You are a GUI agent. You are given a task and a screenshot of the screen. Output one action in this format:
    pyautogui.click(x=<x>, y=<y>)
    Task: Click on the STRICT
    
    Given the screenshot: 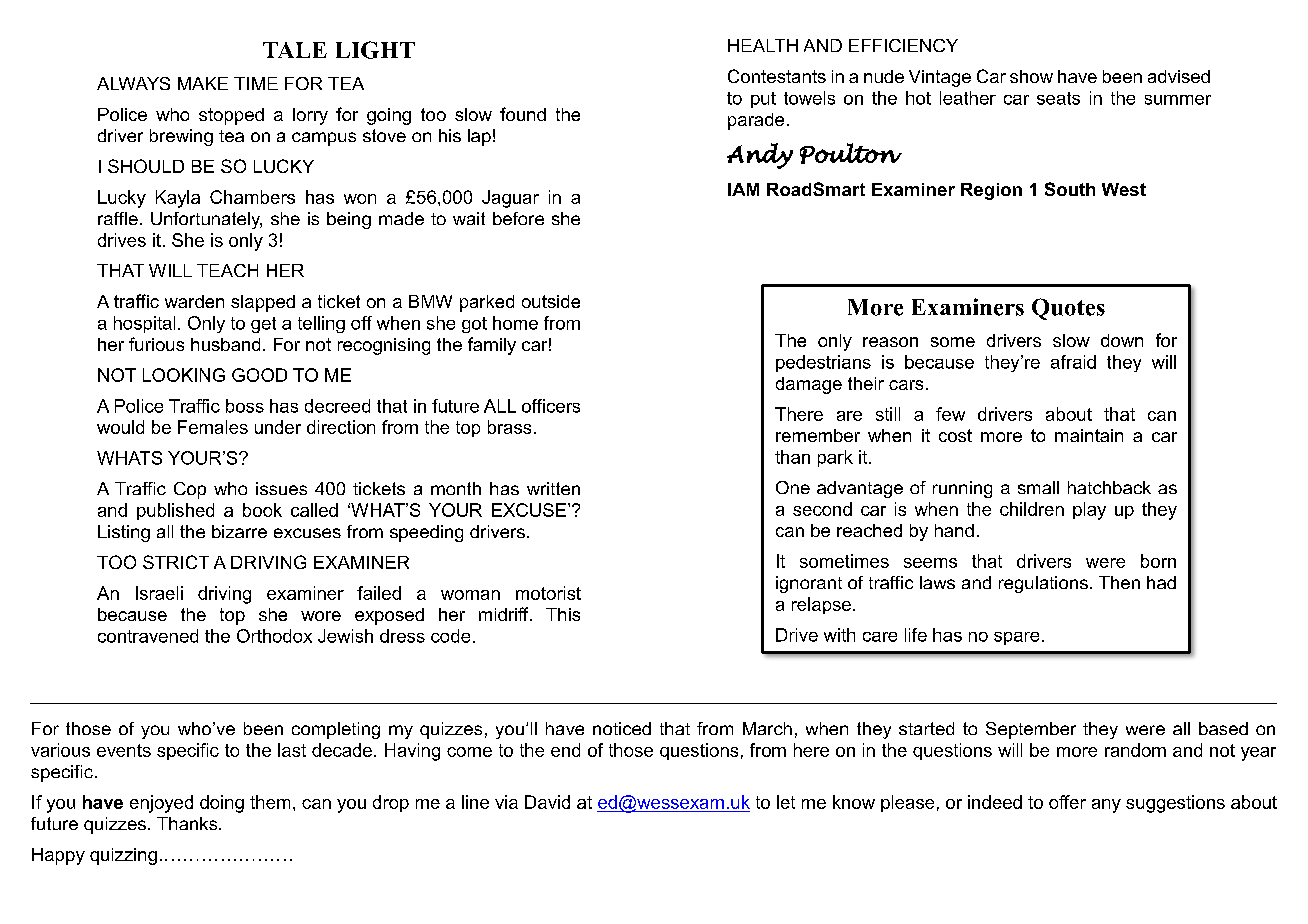 What is the action you would take?
    pyautogui.click(x=176, y=562)
